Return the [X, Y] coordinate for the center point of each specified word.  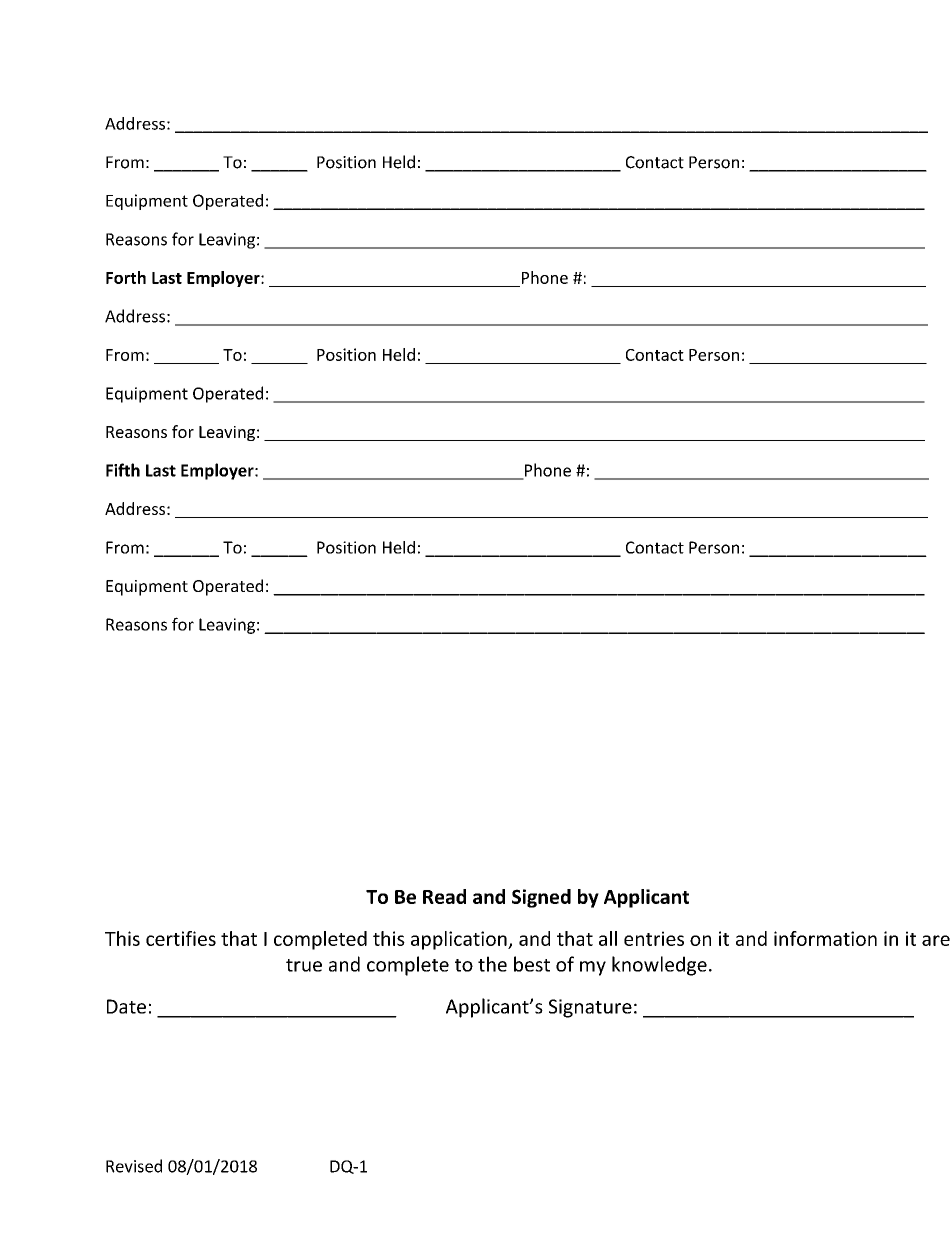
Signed [541, 898]
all [608, 938]
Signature [590, 1008]
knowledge [659, 966]
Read [444, 896]
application [460, 940]
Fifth [123, 470]
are [936, 940]
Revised [134, 1166]
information [825, 938]
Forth [126, 277]
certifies [181, 938]
